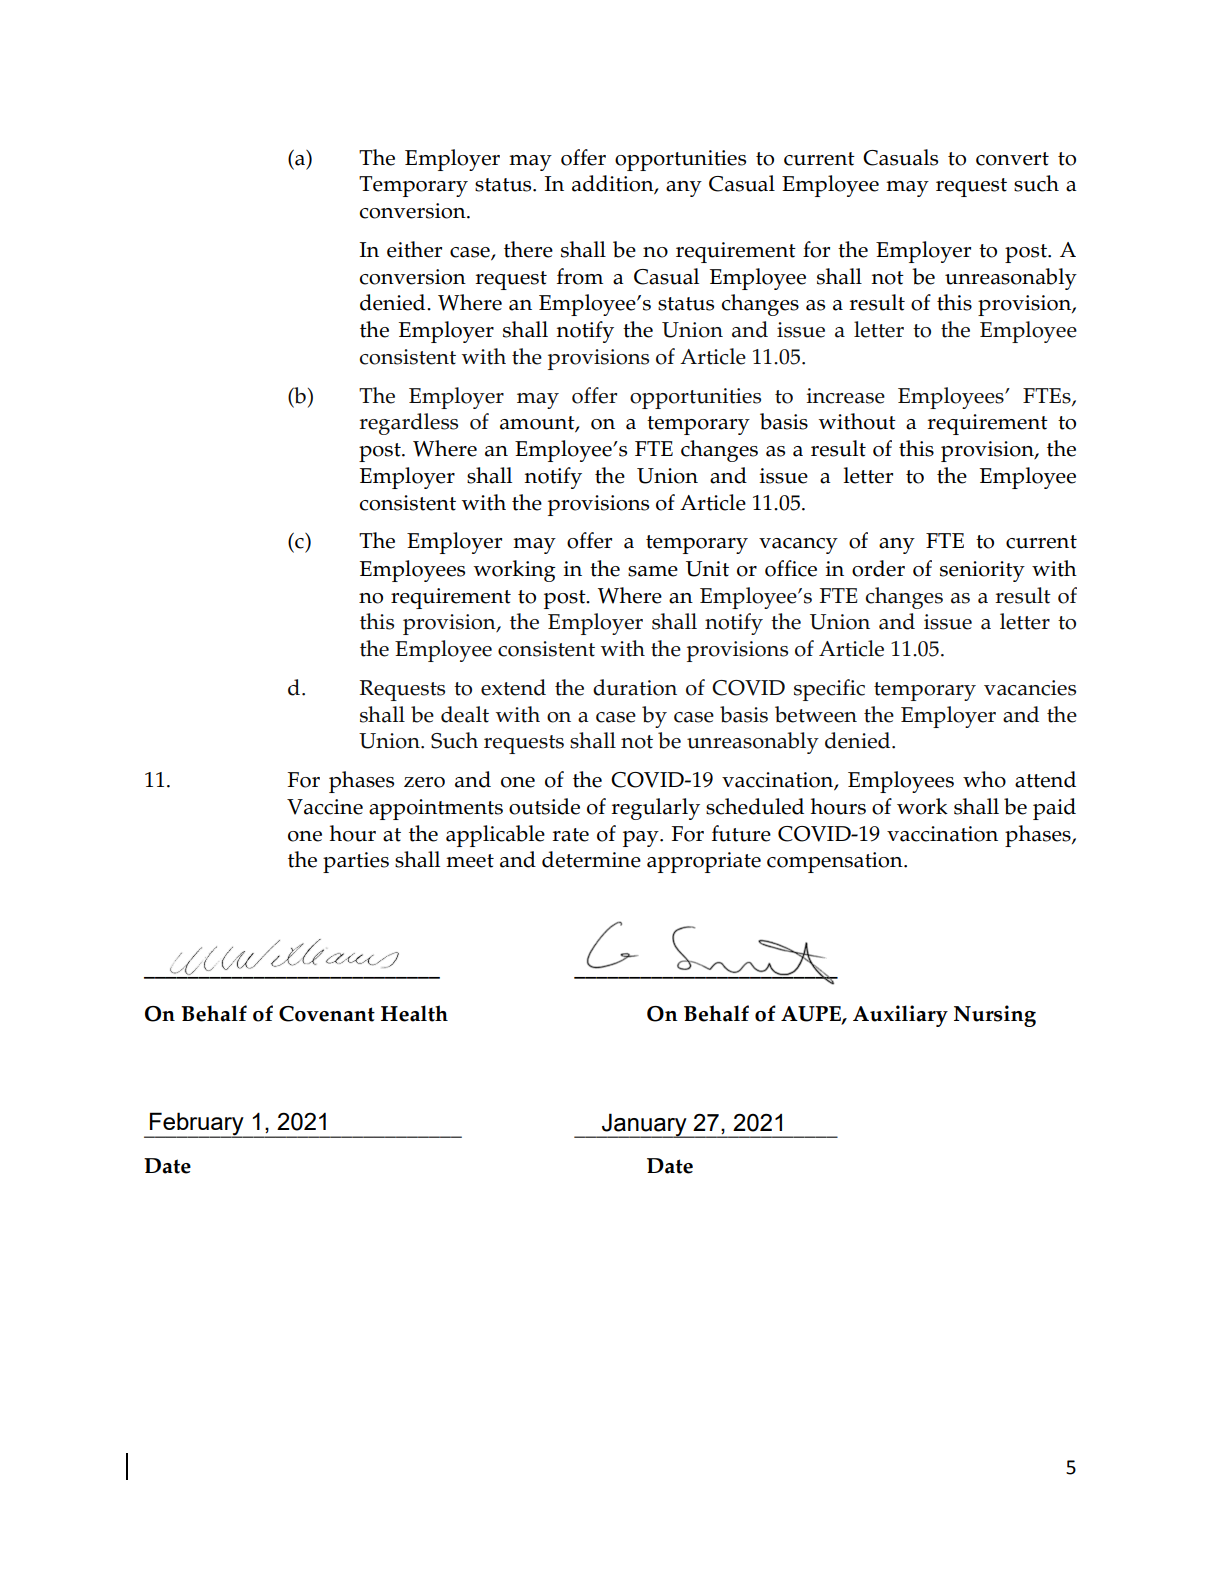 This document has width=1220, height=1578. Describe the element at coordinates (528, 249) in the document. I see `there` at that location.
